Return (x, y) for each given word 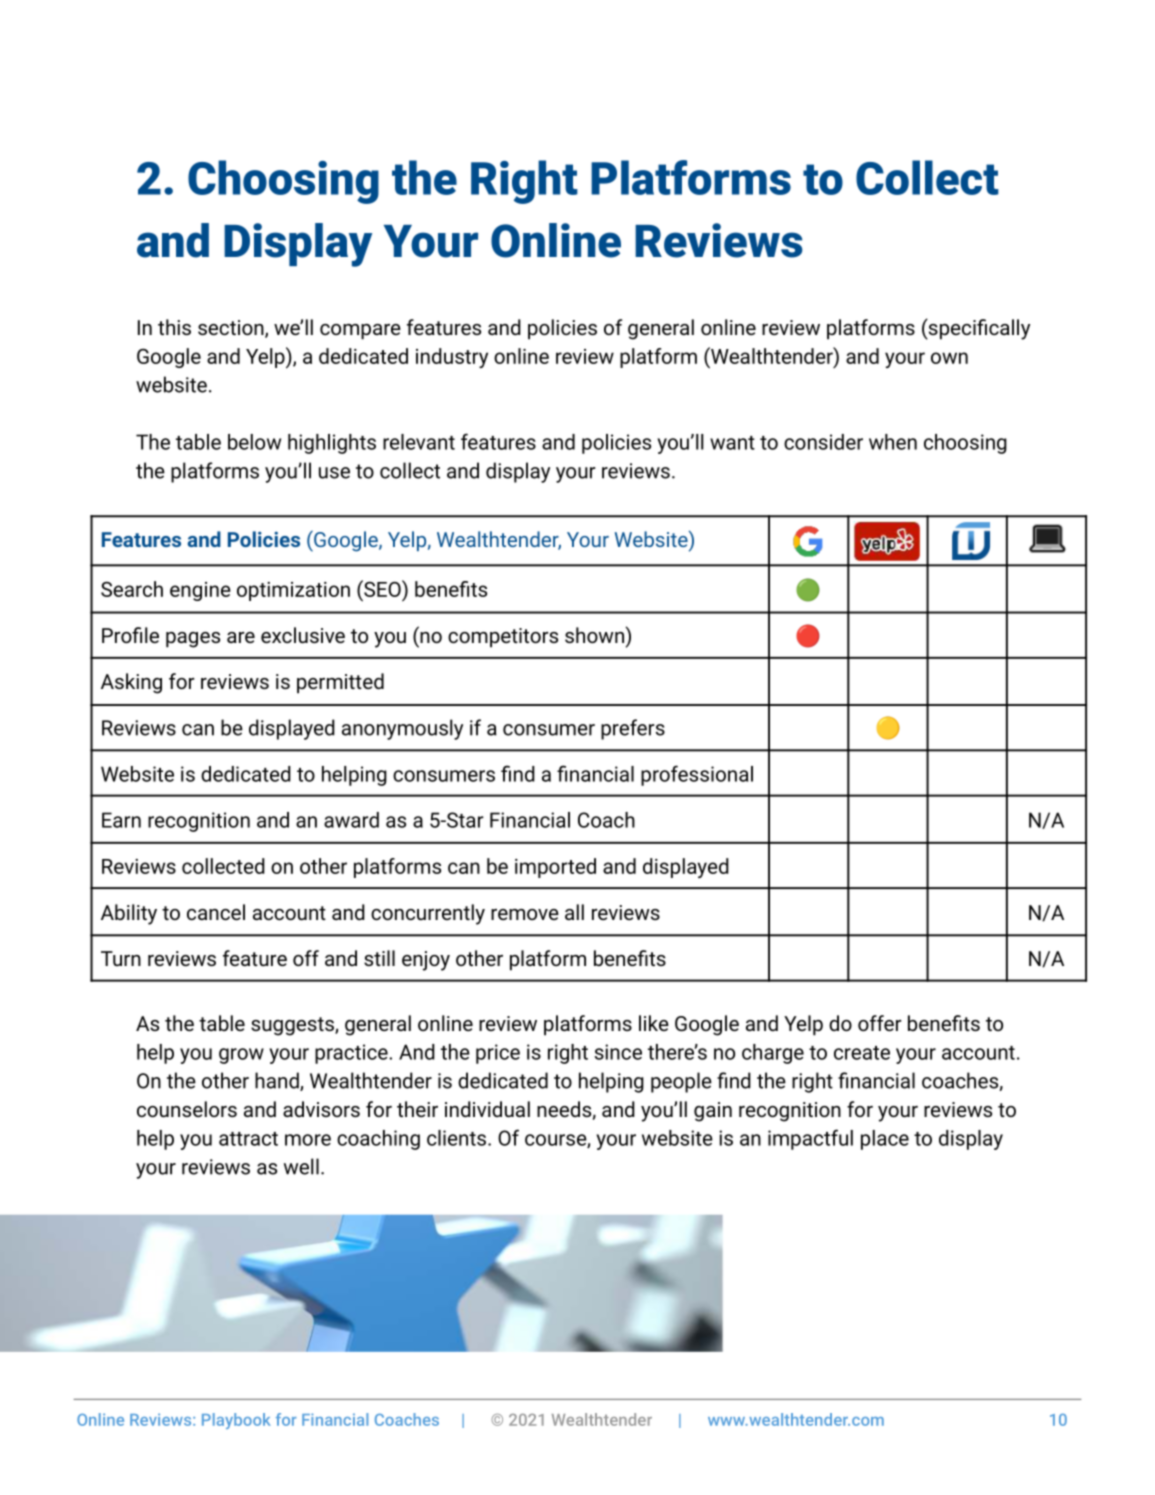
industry (452, 358)
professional (697, 775)
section (232, 329)
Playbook (236, 1421)
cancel (216, 912)
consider (823, 442)
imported (555, 868)
